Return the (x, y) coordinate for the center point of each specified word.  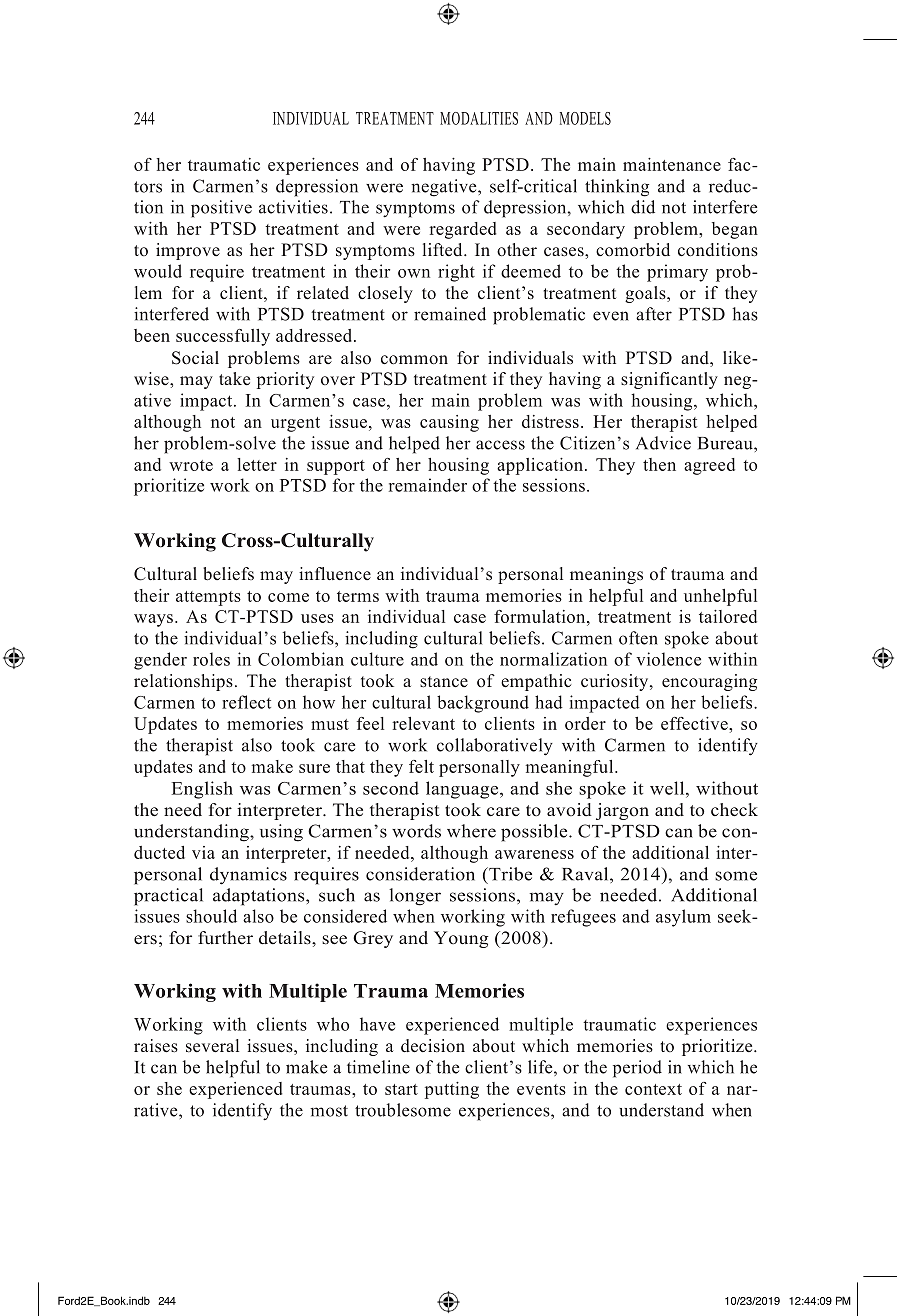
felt (421, 766)
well (668, 788)
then (659, 464)
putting (452, 1090)
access (500, 445)
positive (221, 209)
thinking (617, 188)
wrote (191, 465)
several (212, 1046)
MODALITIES (479, 118)
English (202, 790)
